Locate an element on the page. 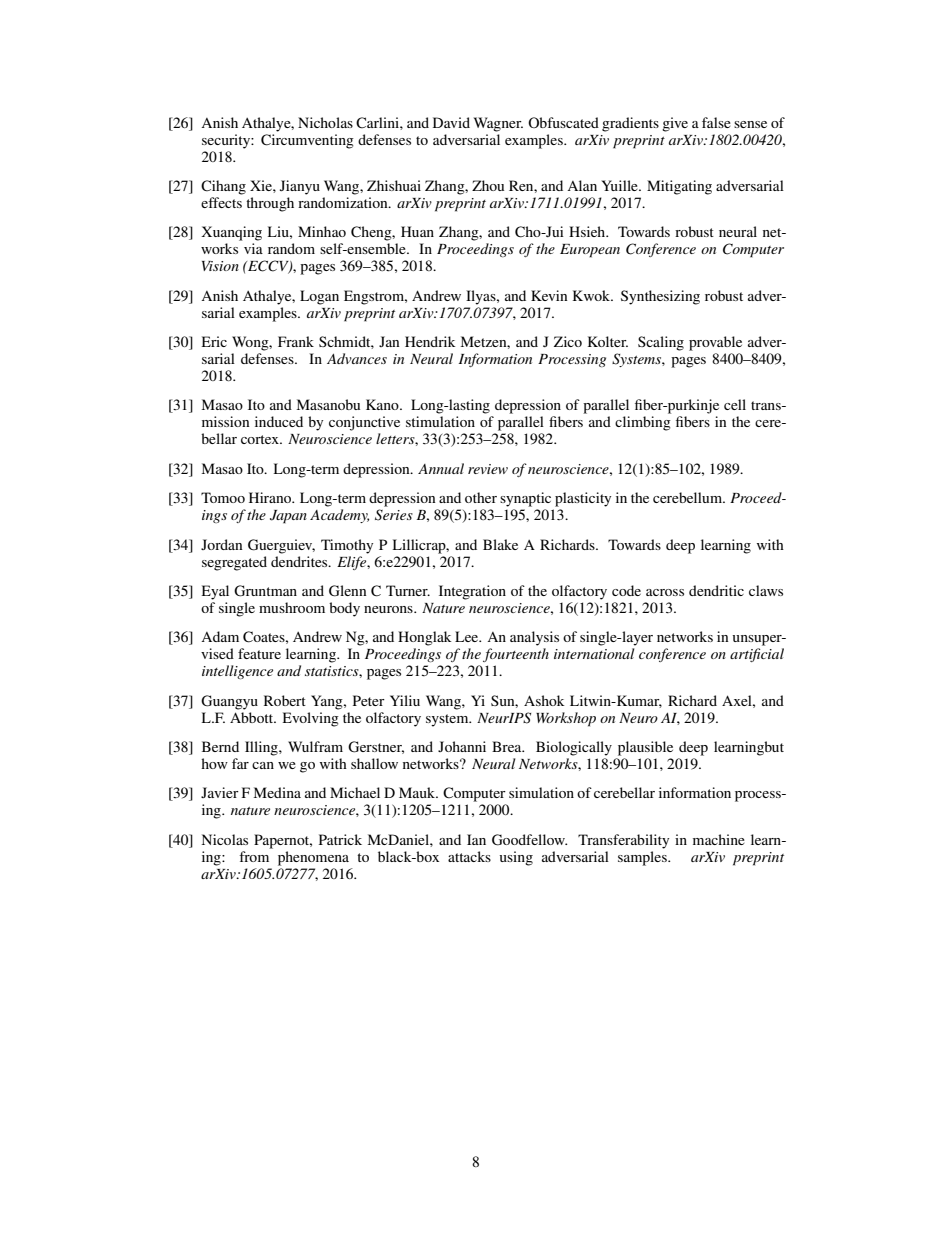 Image resolution: width=952 pixels, height=1233 pixels. dendritic is located at coordinates (716, 590).
